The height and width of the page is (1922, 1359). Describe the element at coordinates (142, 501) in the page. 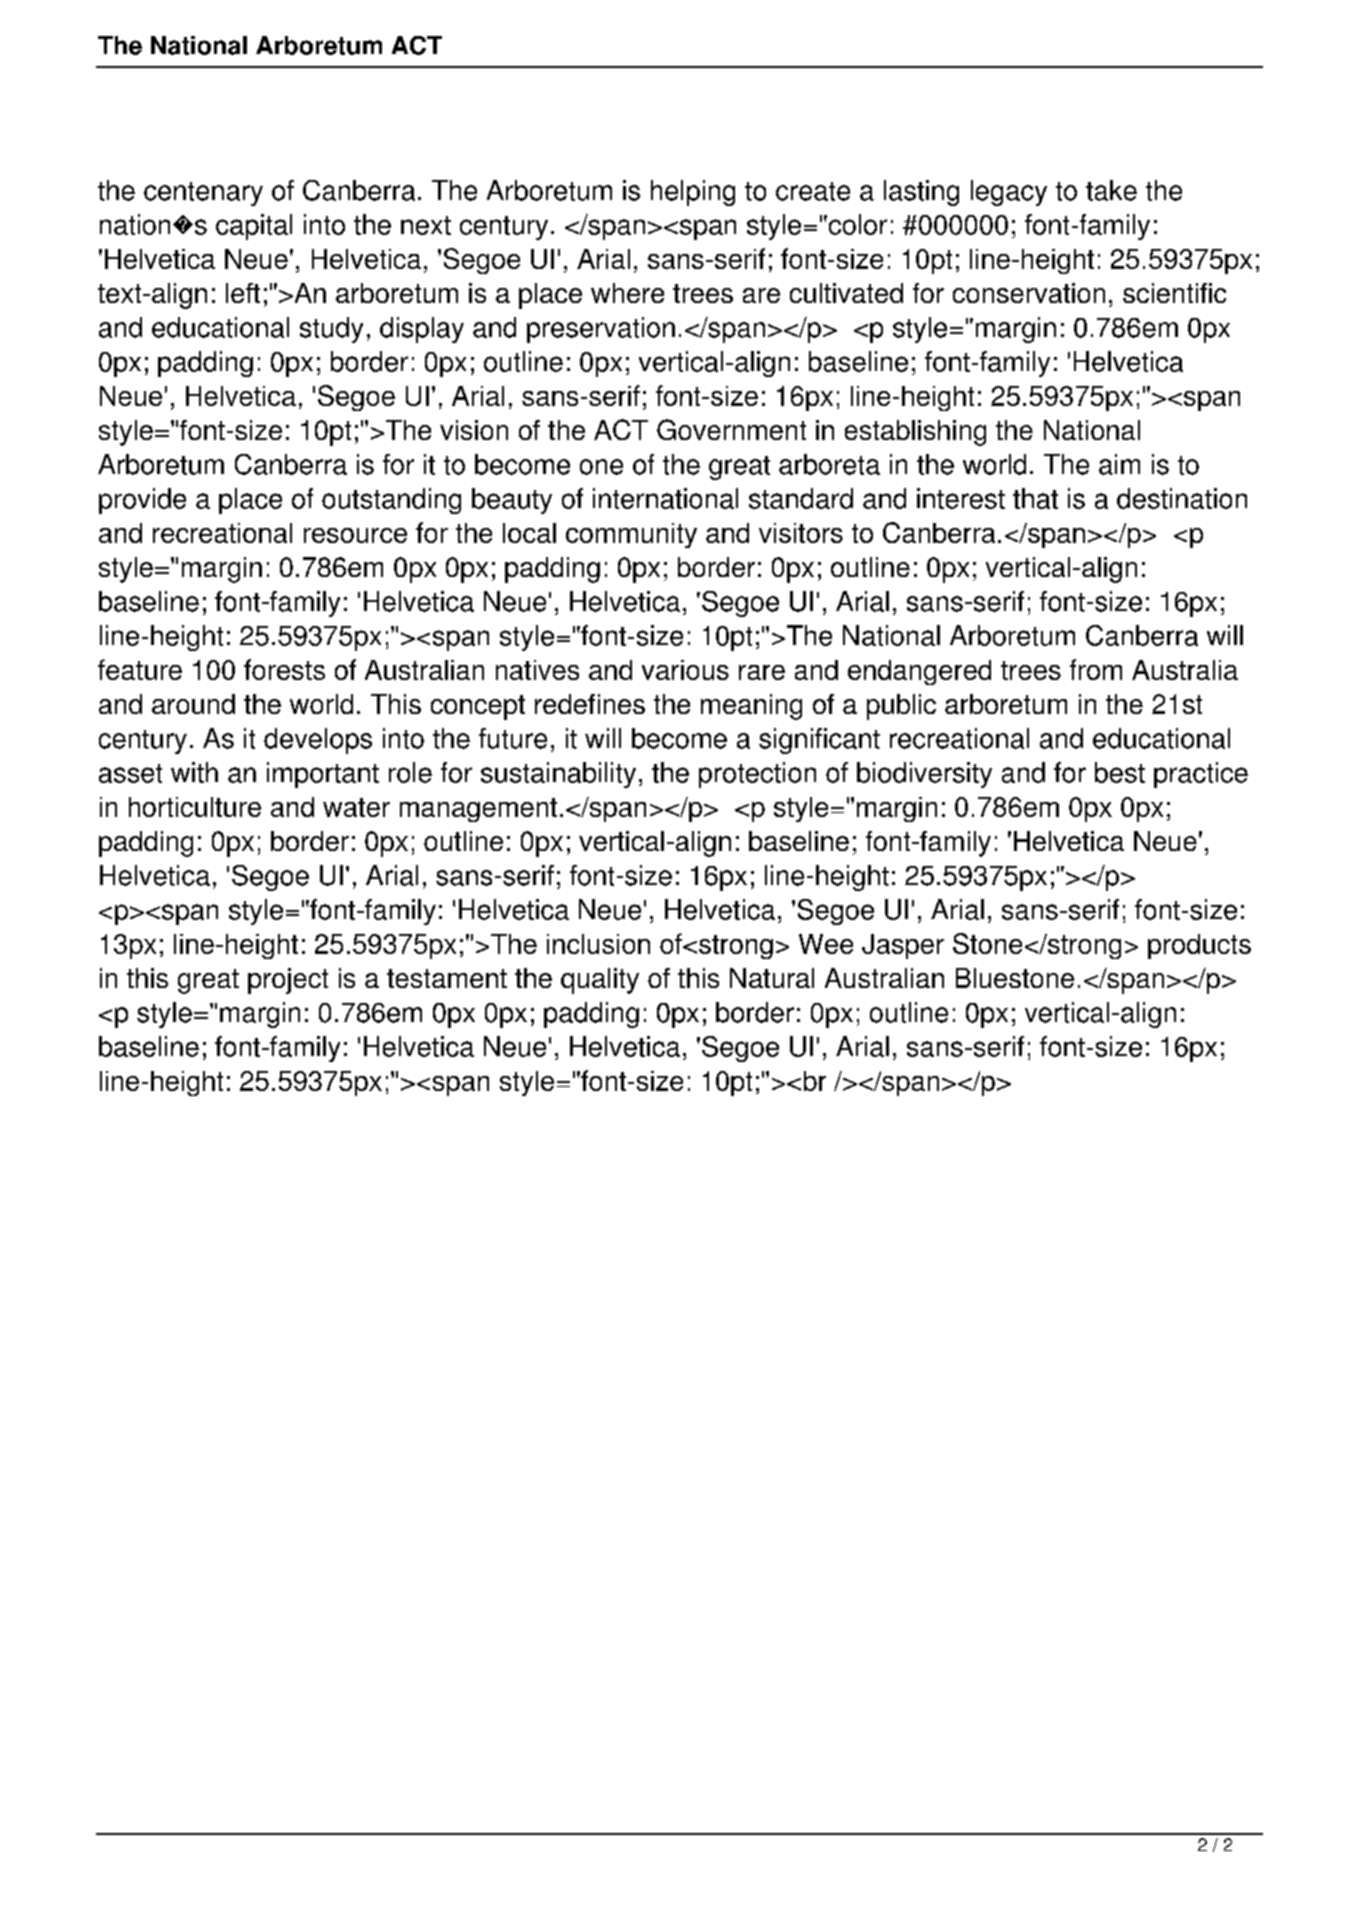

I see `provide` at that location.
